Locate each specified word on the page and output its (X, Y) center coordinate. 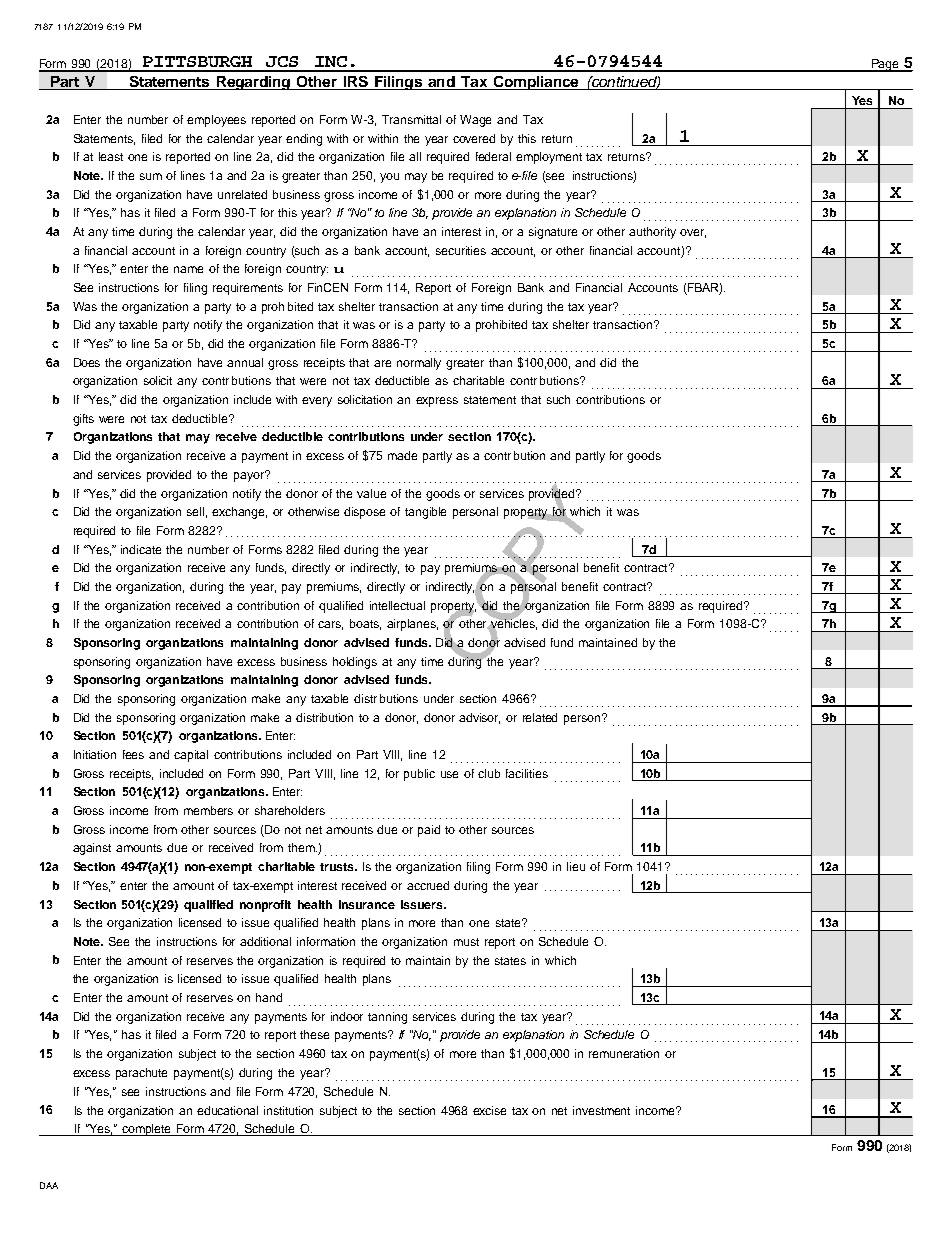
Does (87, 362)
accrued (428, 885)
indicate (141, 549)
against (92, 849)
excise (489, 1110)
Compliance (536, 83)
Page (885, 65)
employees (216, 121)
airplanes (412, 625)
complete (147, 1130)
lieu (576, 866)
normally (419, 364)
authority (652, 233)
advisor (479, 718)
